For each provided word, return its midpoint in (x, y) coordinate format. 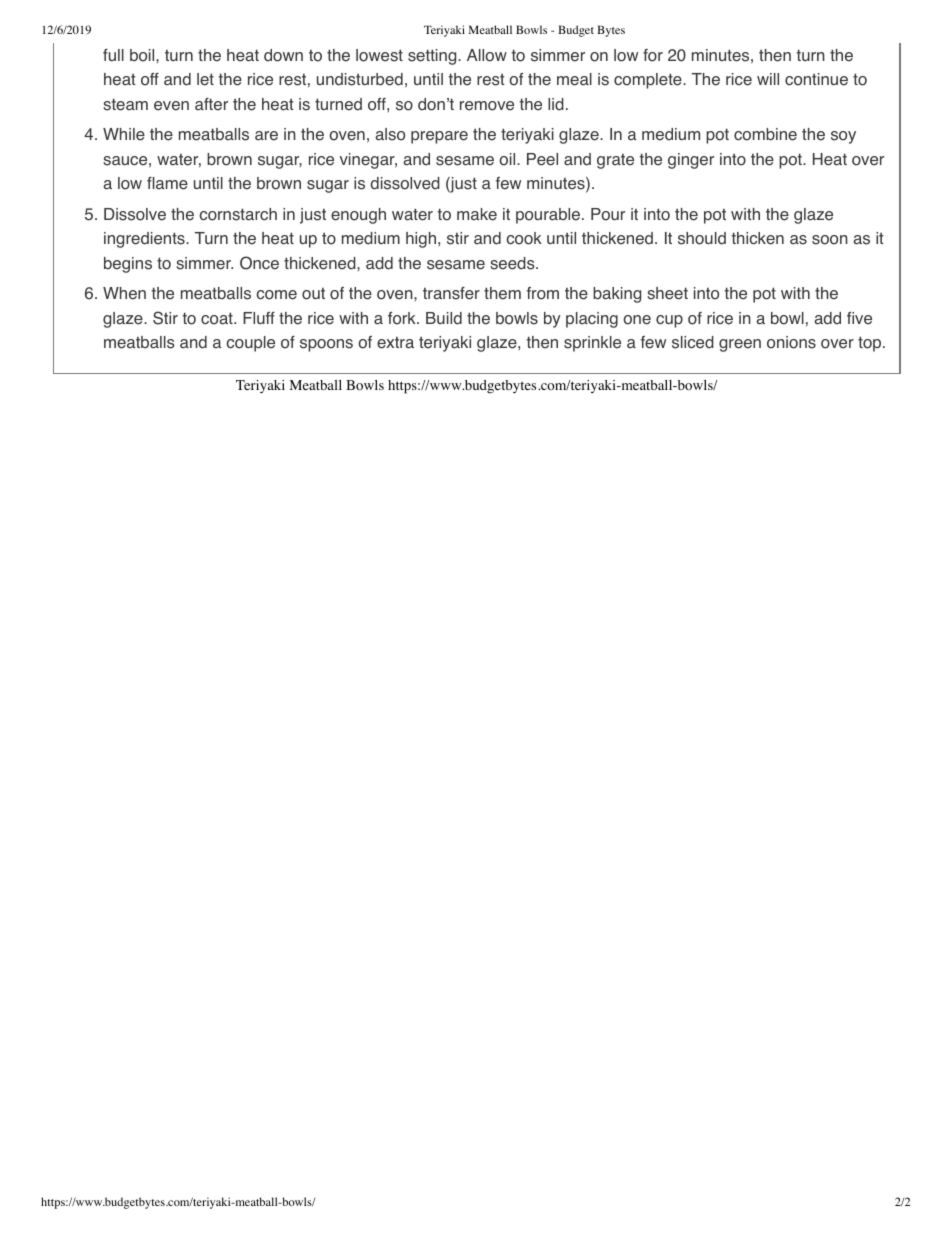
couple (250, 344)
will (768, 79)
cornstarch (238, 214)
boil (143, 55)
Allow (487, 55)
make (477, 214)
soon (830, 240)
